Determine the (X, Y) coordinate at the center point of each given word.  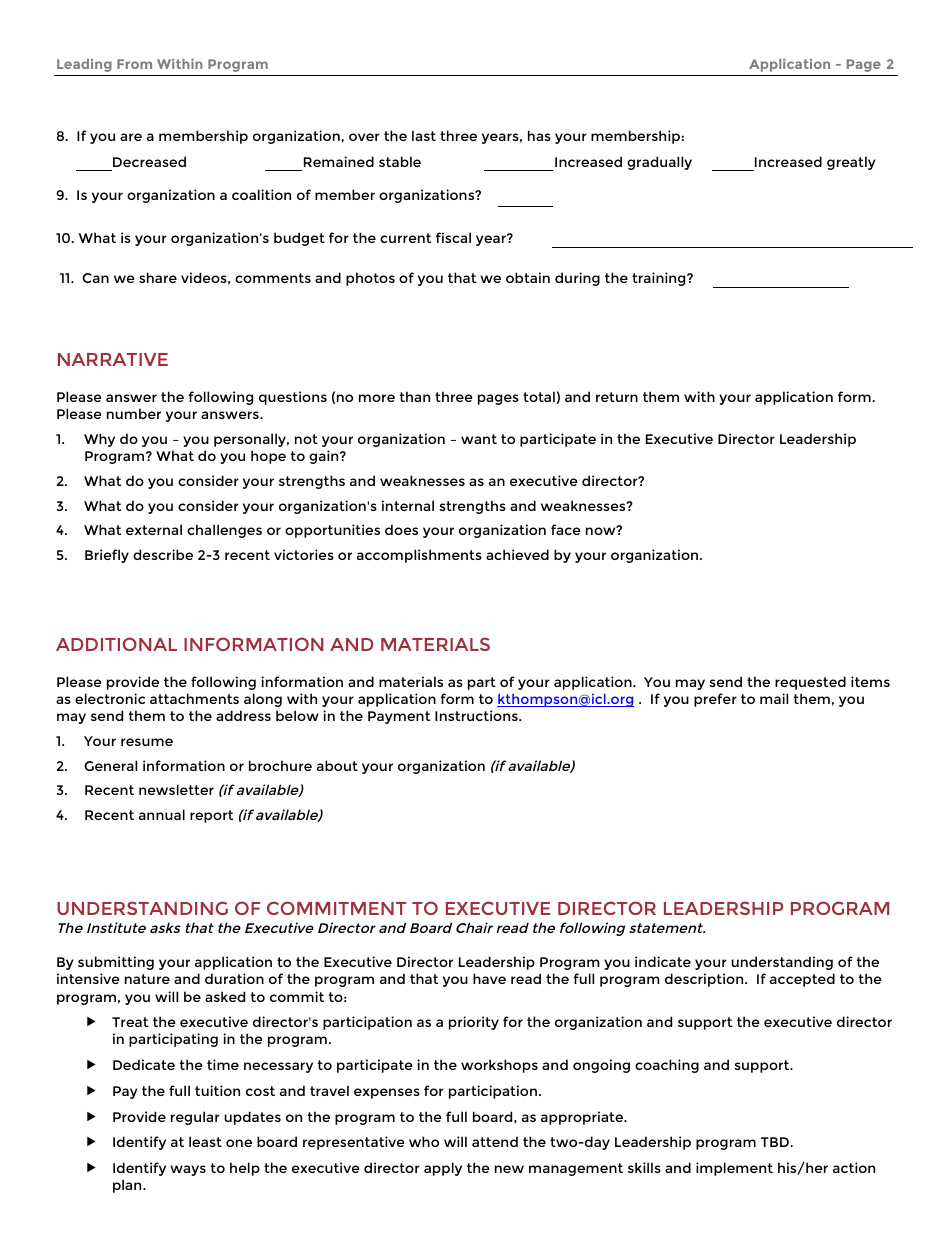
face (566, 529)
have (489, 978)
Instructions (477, 715)
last (424, 135)
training (660, 279)
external (154, 529)
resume (147, 742)
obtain (528, 277)
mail (774, 698)
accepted (802, 980)
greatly (851, 163)
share (158, 277)
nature (147, 979)
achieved (517, 554)
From (134, 64)
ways (188, 1170)
